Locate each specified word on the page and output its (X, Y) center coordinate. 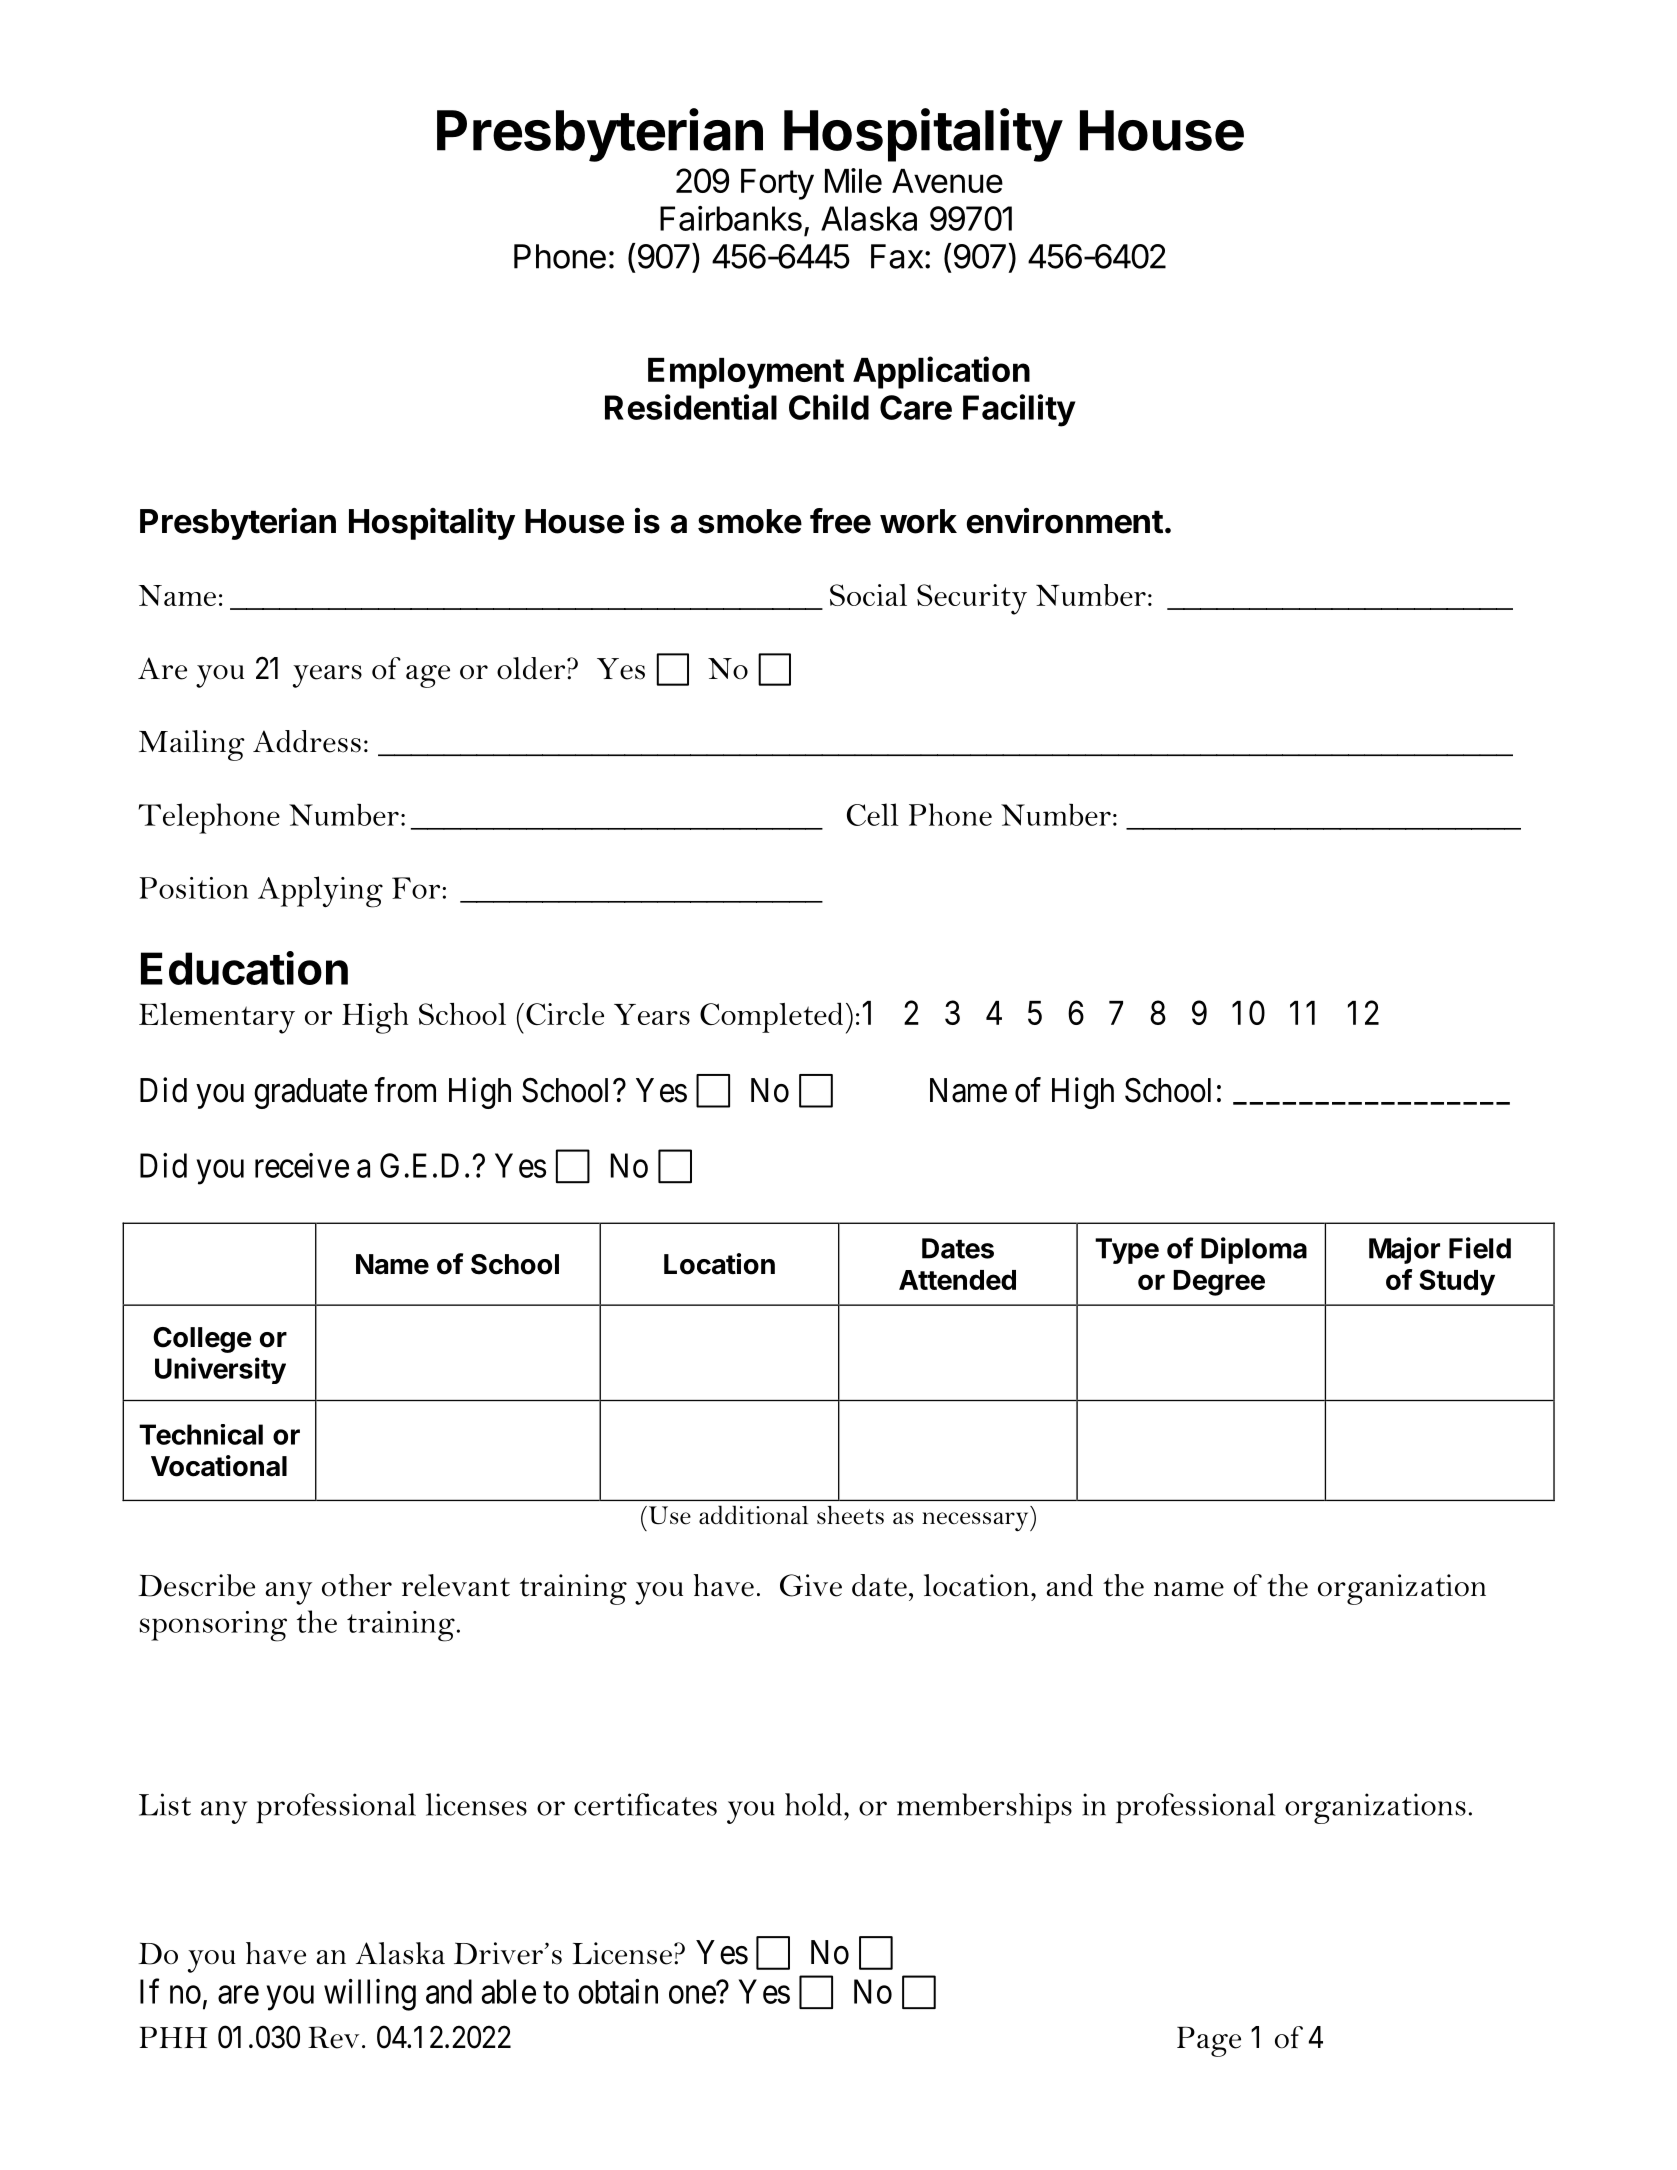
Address (307, 741)
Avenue (947, 181)
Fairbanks (731, 218)
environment (1065, 521)
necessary (976, 1522)
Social (868, 595)
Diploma (1254, 1250)
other (357, 1585)
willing (370, 1995)
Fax (897, 256)
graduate (310, 1093)
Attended (957, 1280)
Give (811, 1585)
